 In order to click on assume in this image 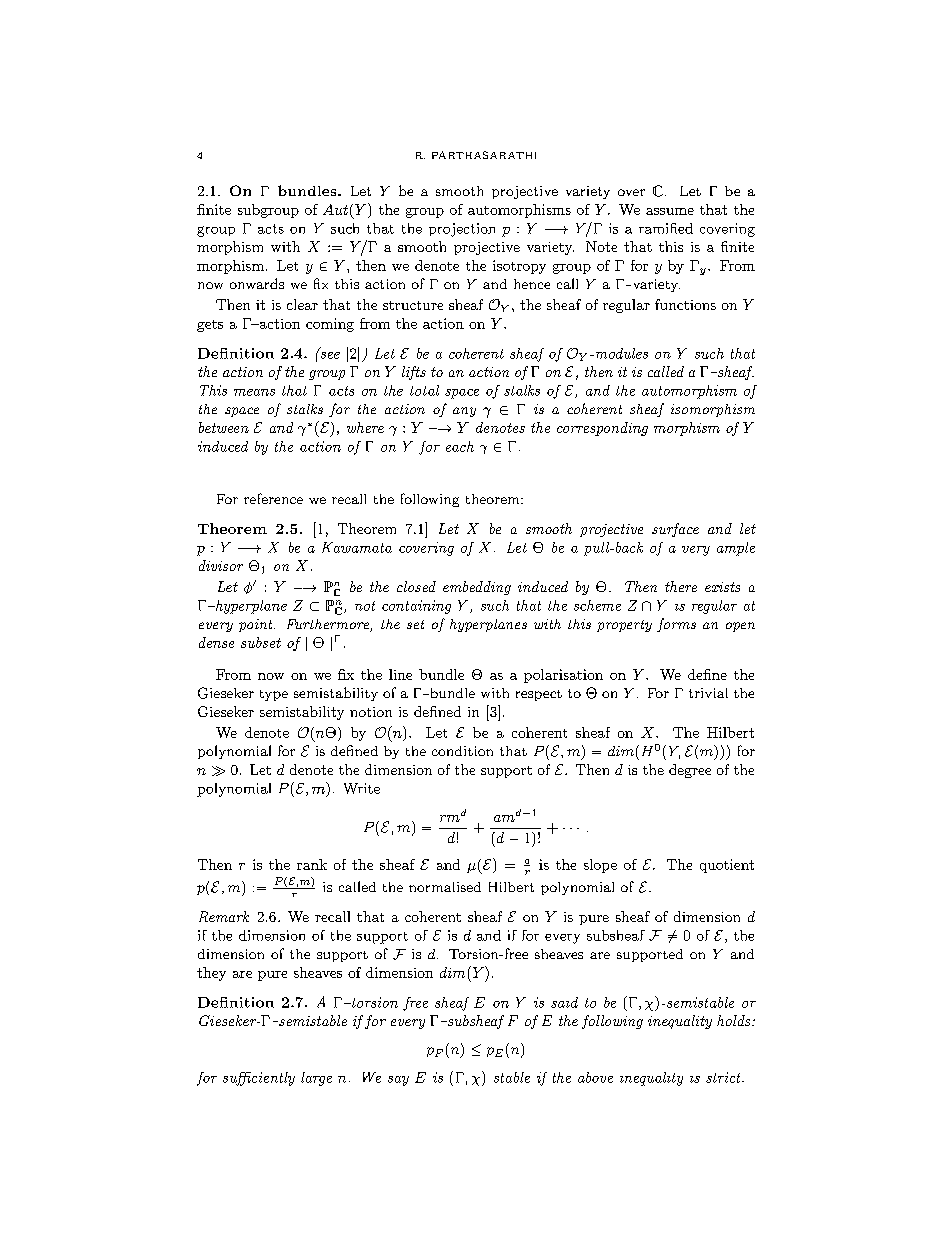, I will do `click(670, 211)`.
